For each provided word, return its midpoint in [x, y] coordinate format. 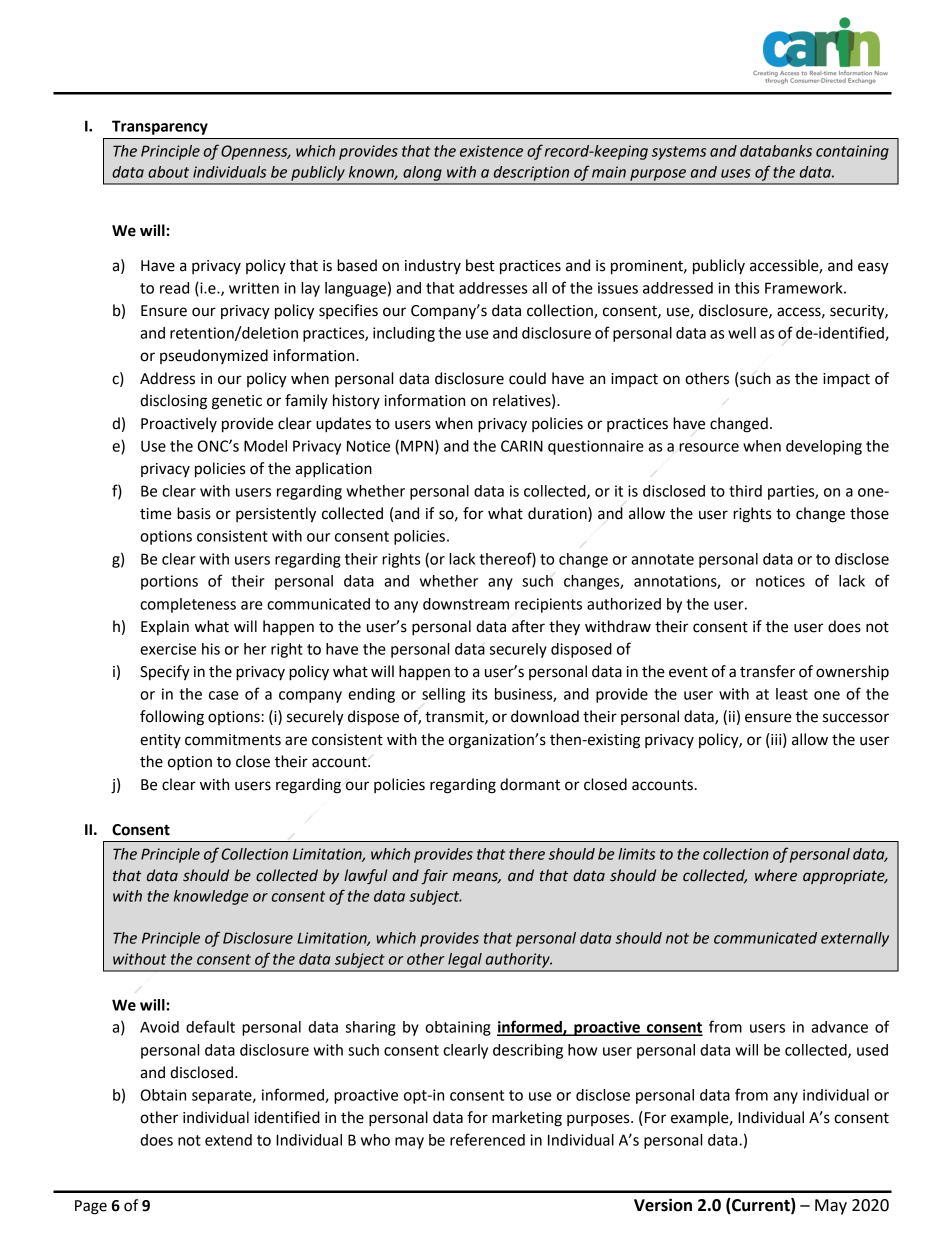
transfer [767, 671]
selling [443, 695]
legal [465, 960]
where [776, 875]
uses [736, 173]
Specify [165, 673]
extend [228, 1140]
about [168, 172]
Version [663, 1205]
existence [491, 151]
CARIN [522, 446]
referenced [487, 1139]
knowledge [211, 897]
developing [824, 447]
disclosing [173, 402]
